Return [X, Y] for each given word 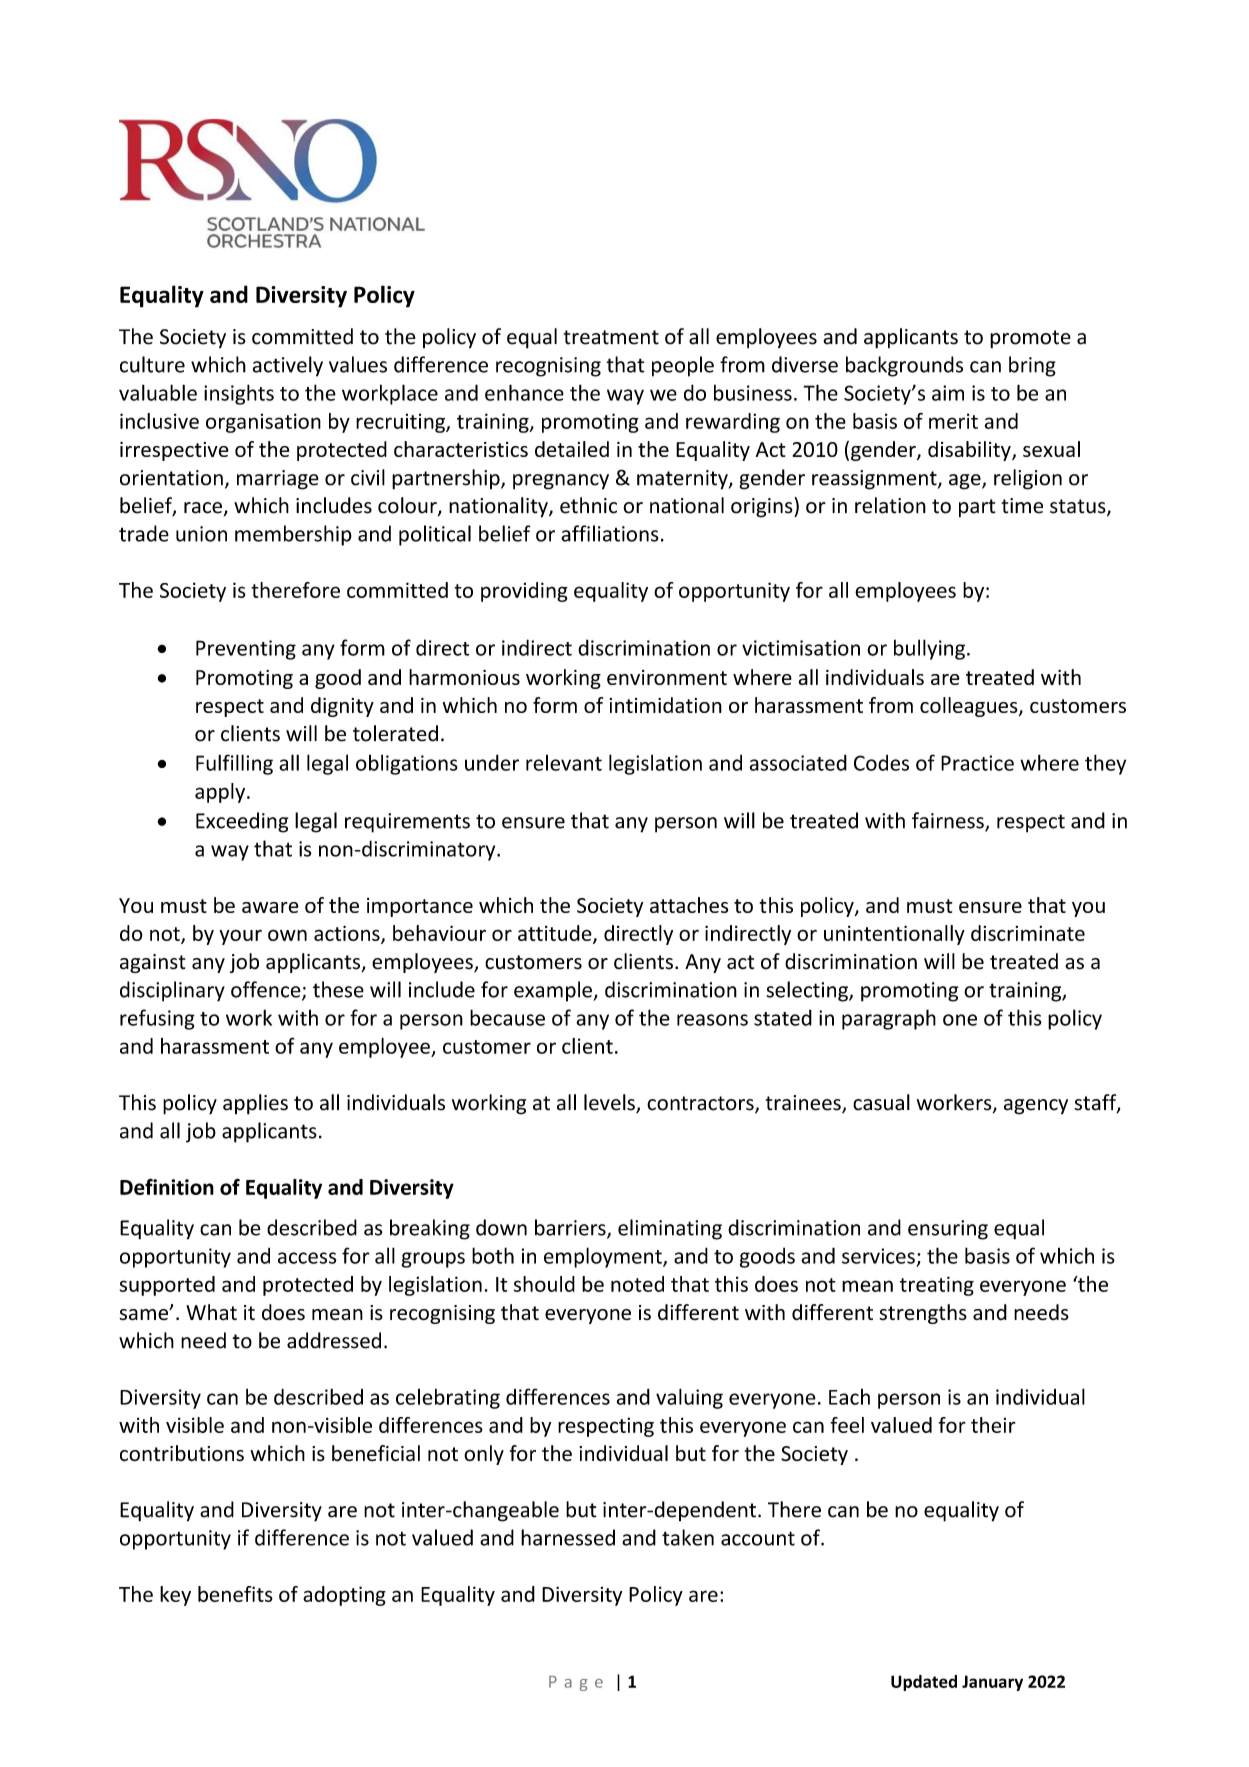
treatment [611, 337]
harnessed [568, 1537]
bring [1032, 366]
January [992, 1683]
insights [239, 394]
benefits [235, 1594]
